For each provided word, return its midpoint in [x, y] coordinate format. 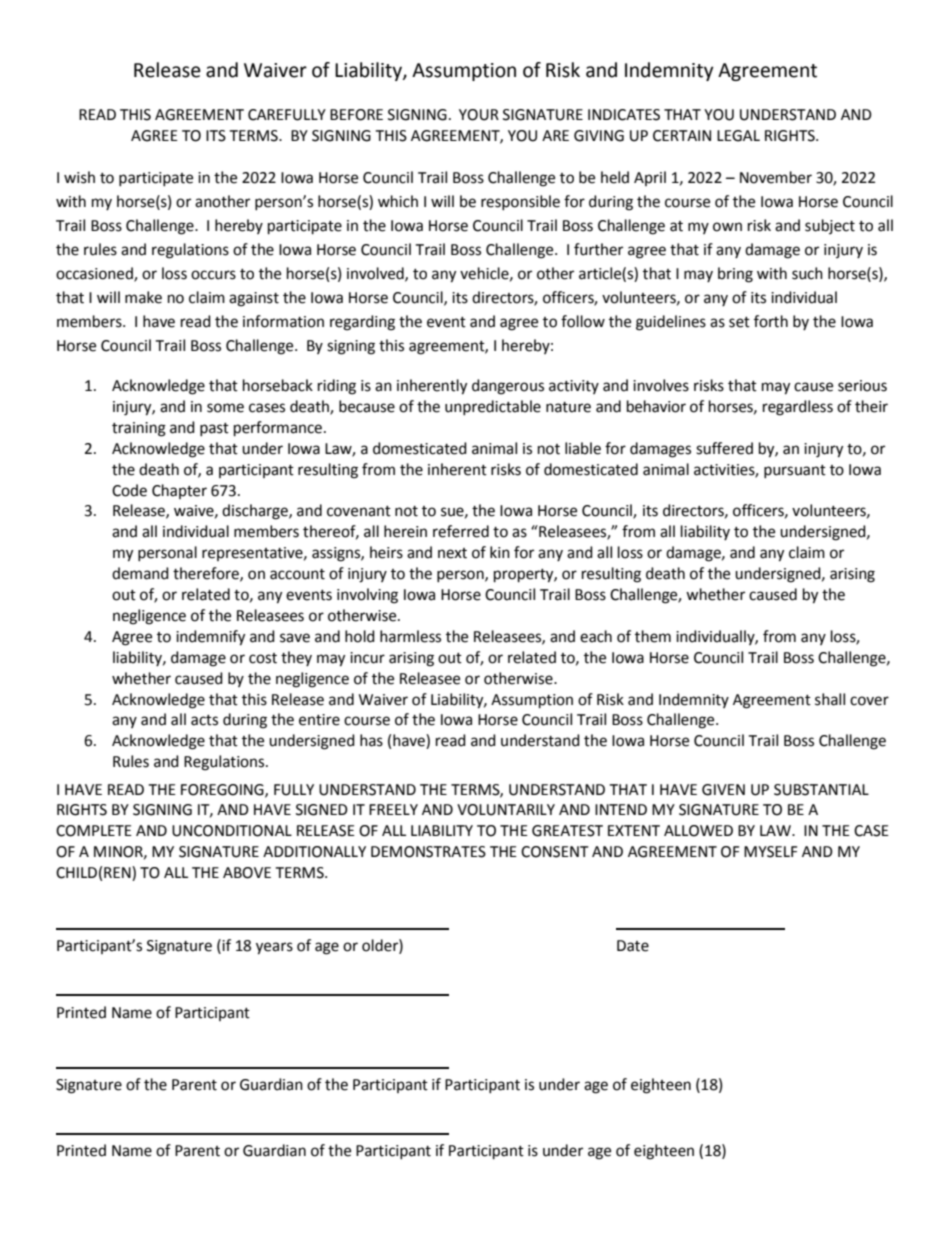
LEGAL [738, 136]
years [274, 948]
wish [79, 177]
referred [461, 531]
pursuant [795, 471]
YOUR [479, 115]
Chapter [179, 491]
